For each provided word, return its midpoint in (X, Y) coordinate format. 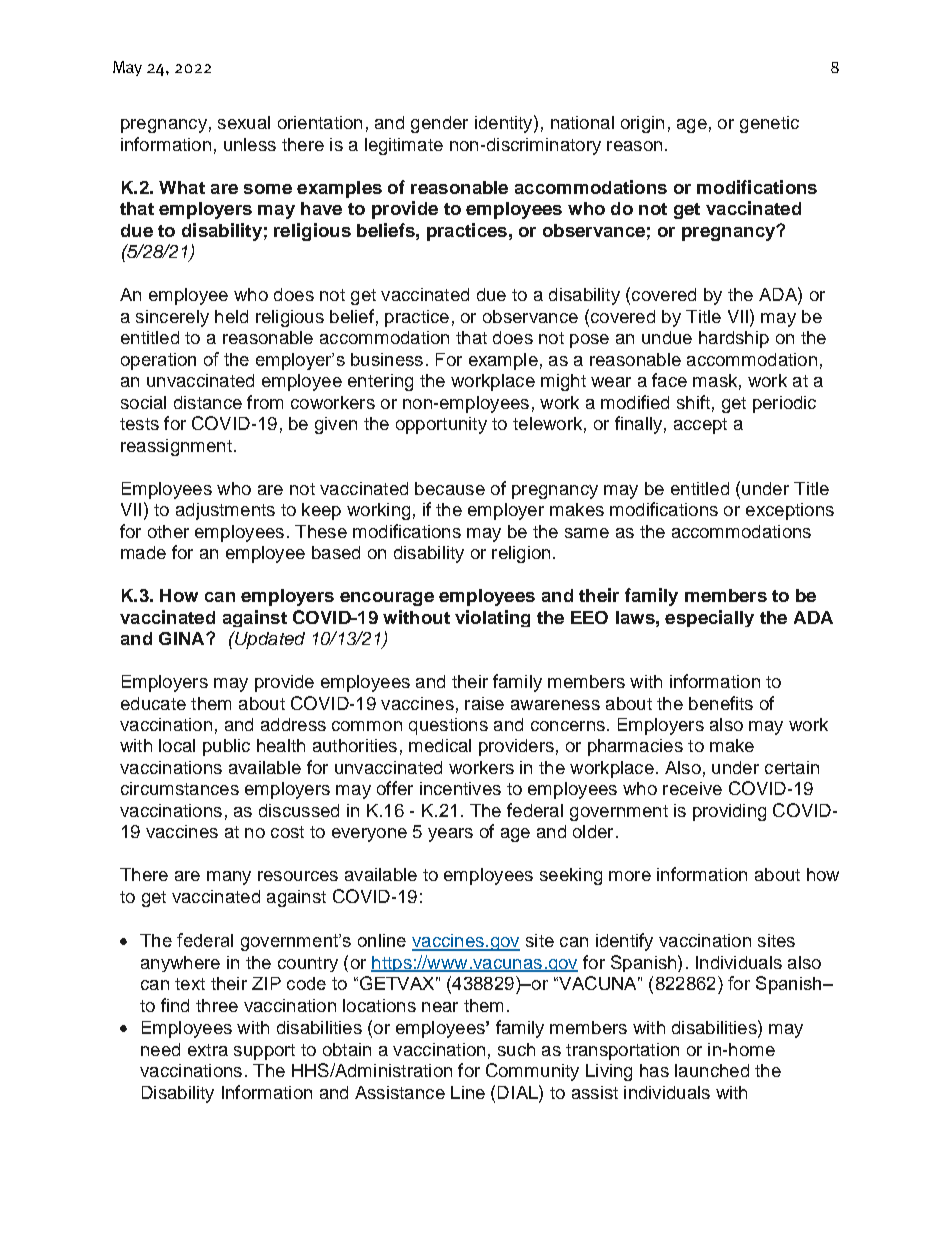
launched (712, 1070)
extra (208, 1050)
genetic (769, 124)
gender (439, 124)
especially (709, 618)
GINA (183, 638)
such (516, 1049)
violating (492, 618)
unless (250, 144)
